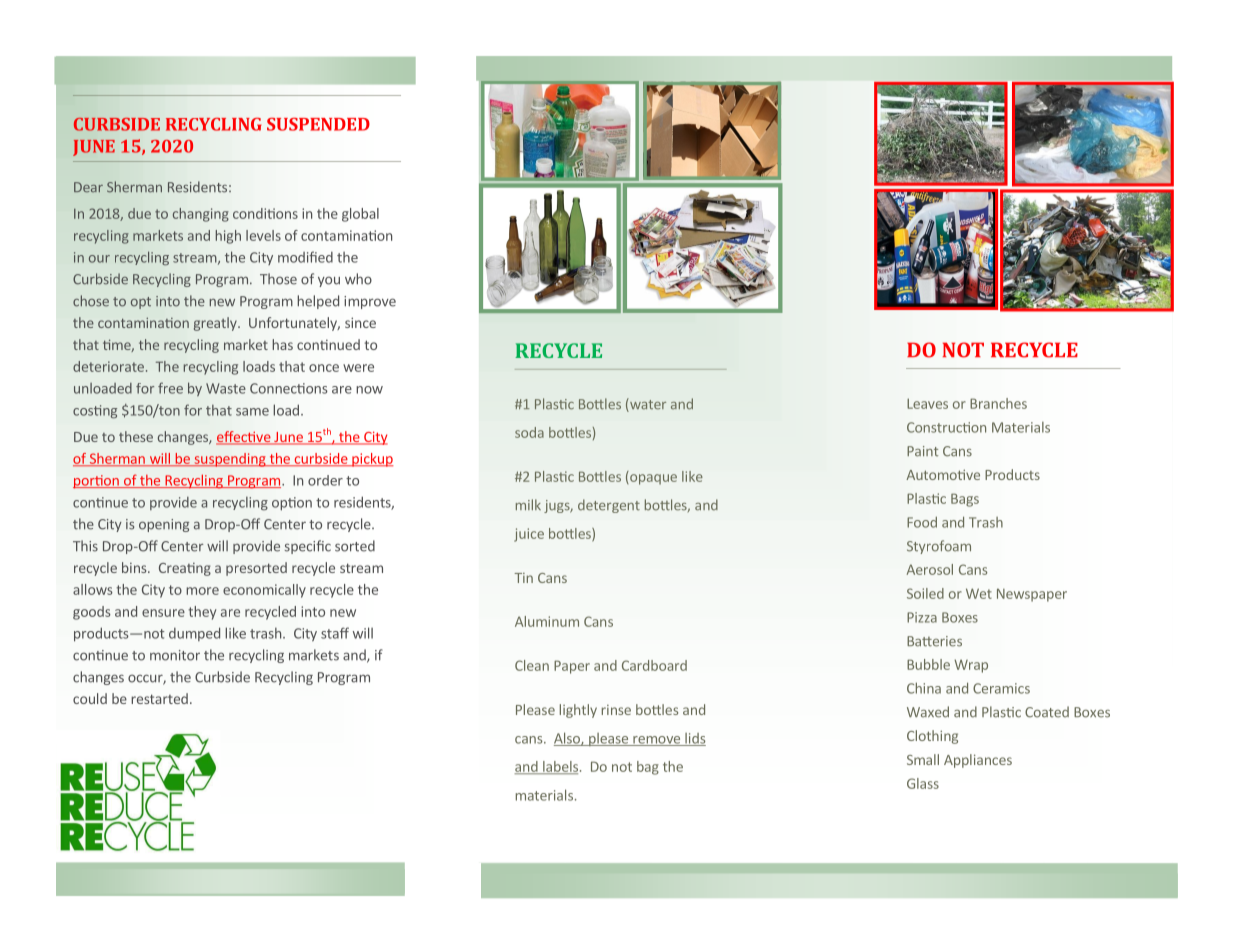 This screenshot has height=952, width=1233. Describe the element at coordinates (922, 617) in the screenshot. I see `Pizza` at that location.
